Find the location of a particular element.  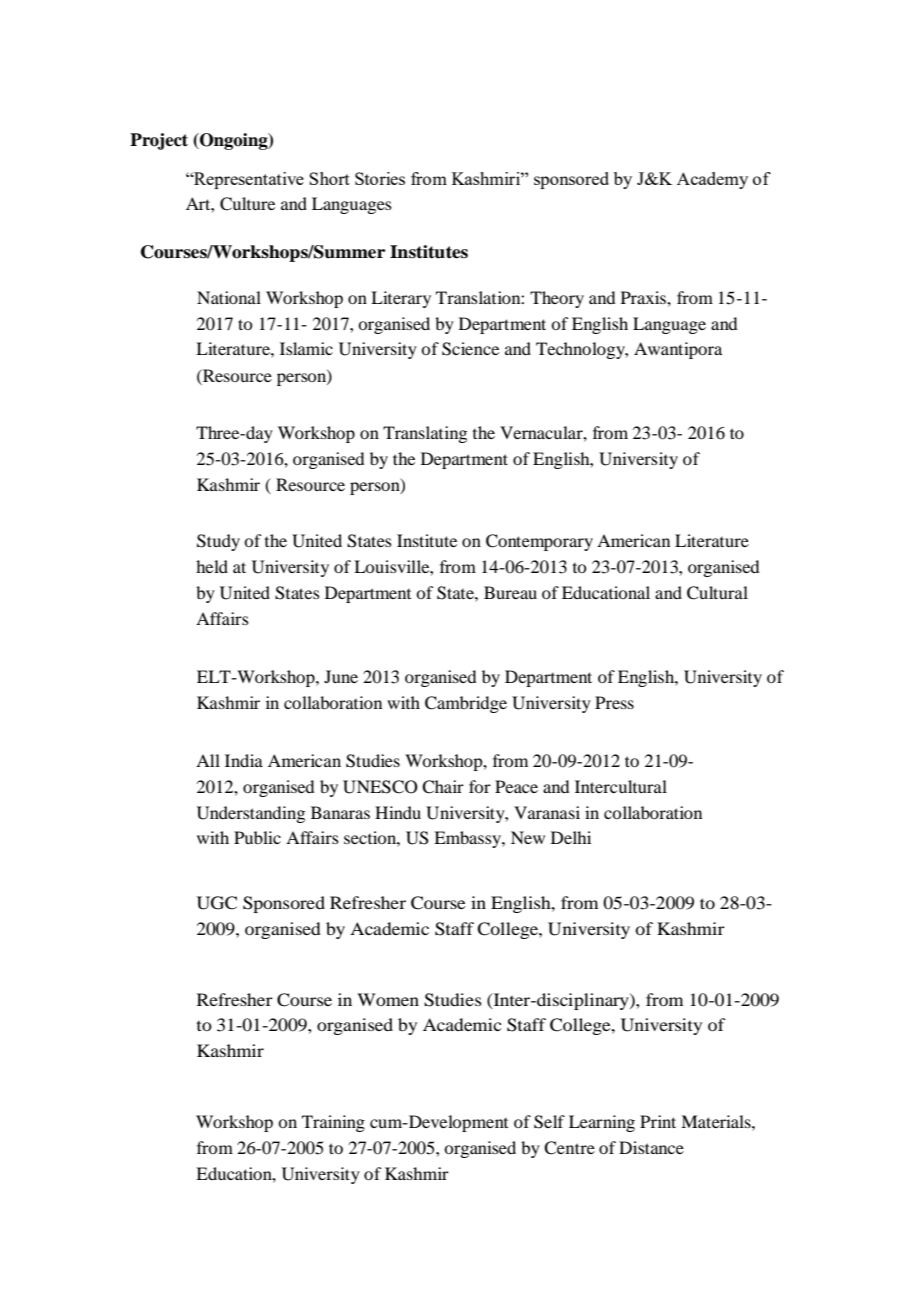

Academy is located at coordinates (712, 180).
